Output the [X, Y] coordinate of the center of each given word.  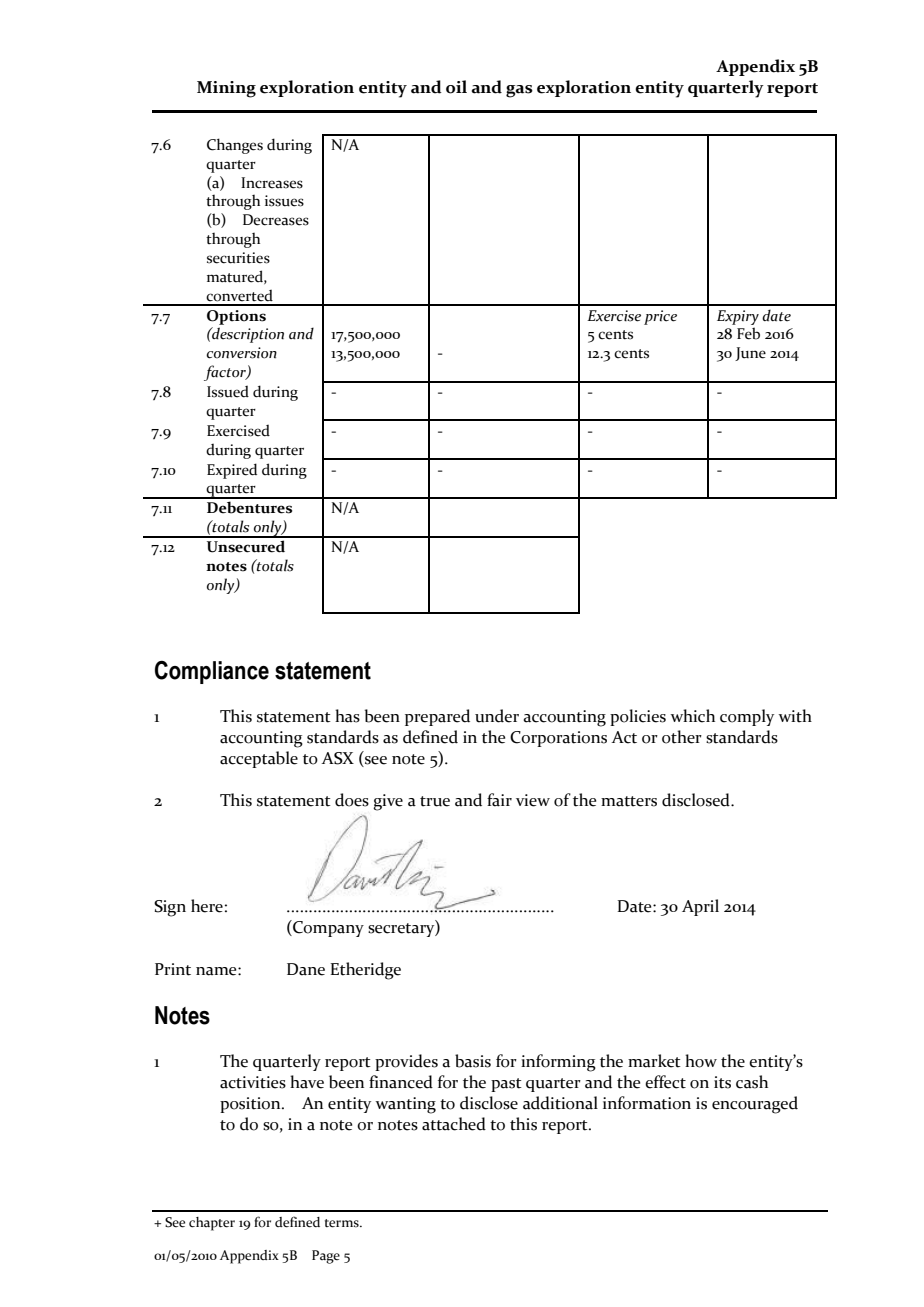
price [660, 317]
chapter [212, 1224]
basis [473, 1061]
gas [519, 91]
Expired [232, 471]
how [701, 1061]
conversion [241, 353]
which [692, 716]
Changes [235, 146]
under [497, 716]
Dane [306, 969]
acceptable [259, 759]
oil [456, 87]
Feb [748, 333]
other [682, 737]
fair [499, 800]
